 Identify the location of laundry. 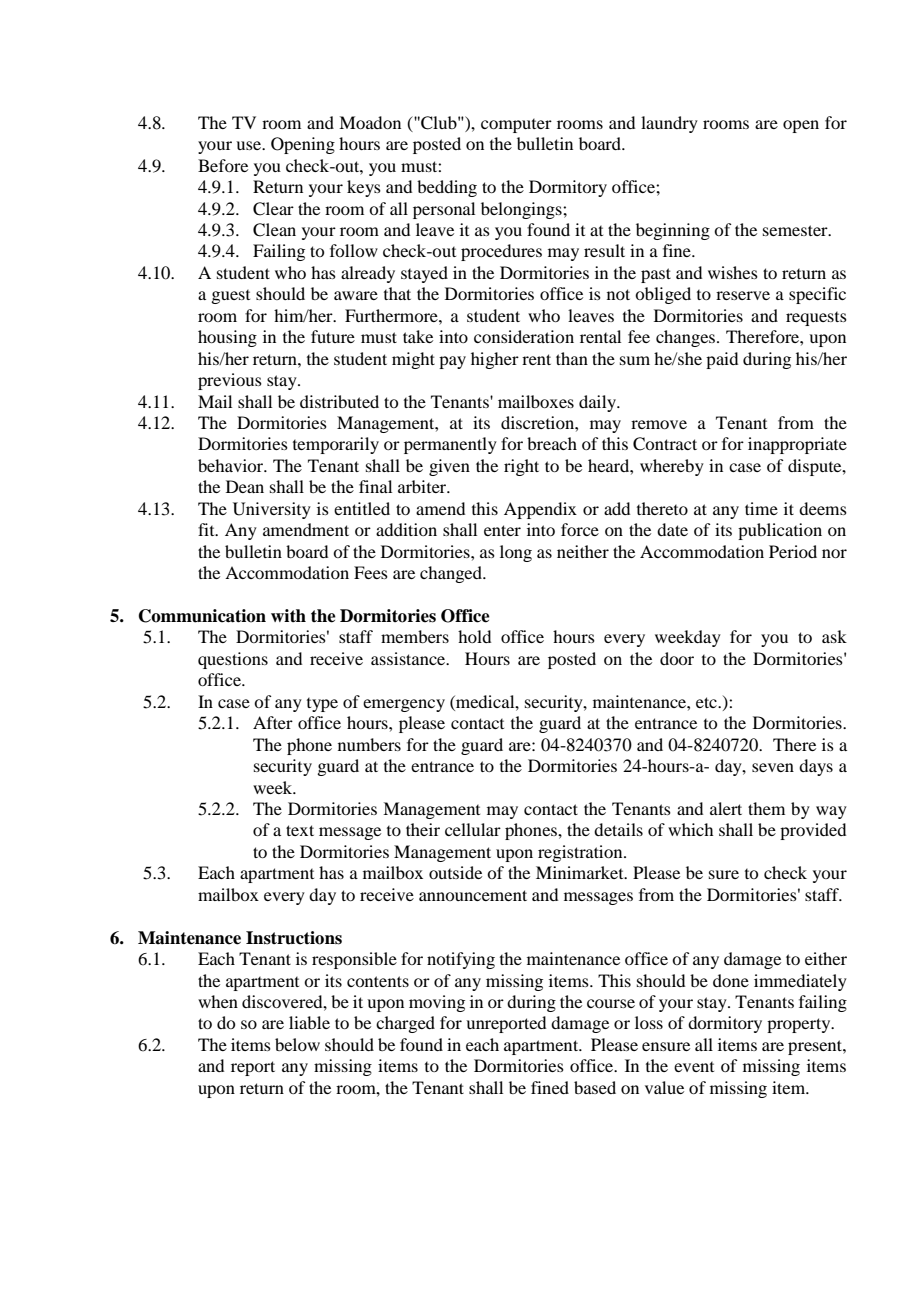
(669, 124).
